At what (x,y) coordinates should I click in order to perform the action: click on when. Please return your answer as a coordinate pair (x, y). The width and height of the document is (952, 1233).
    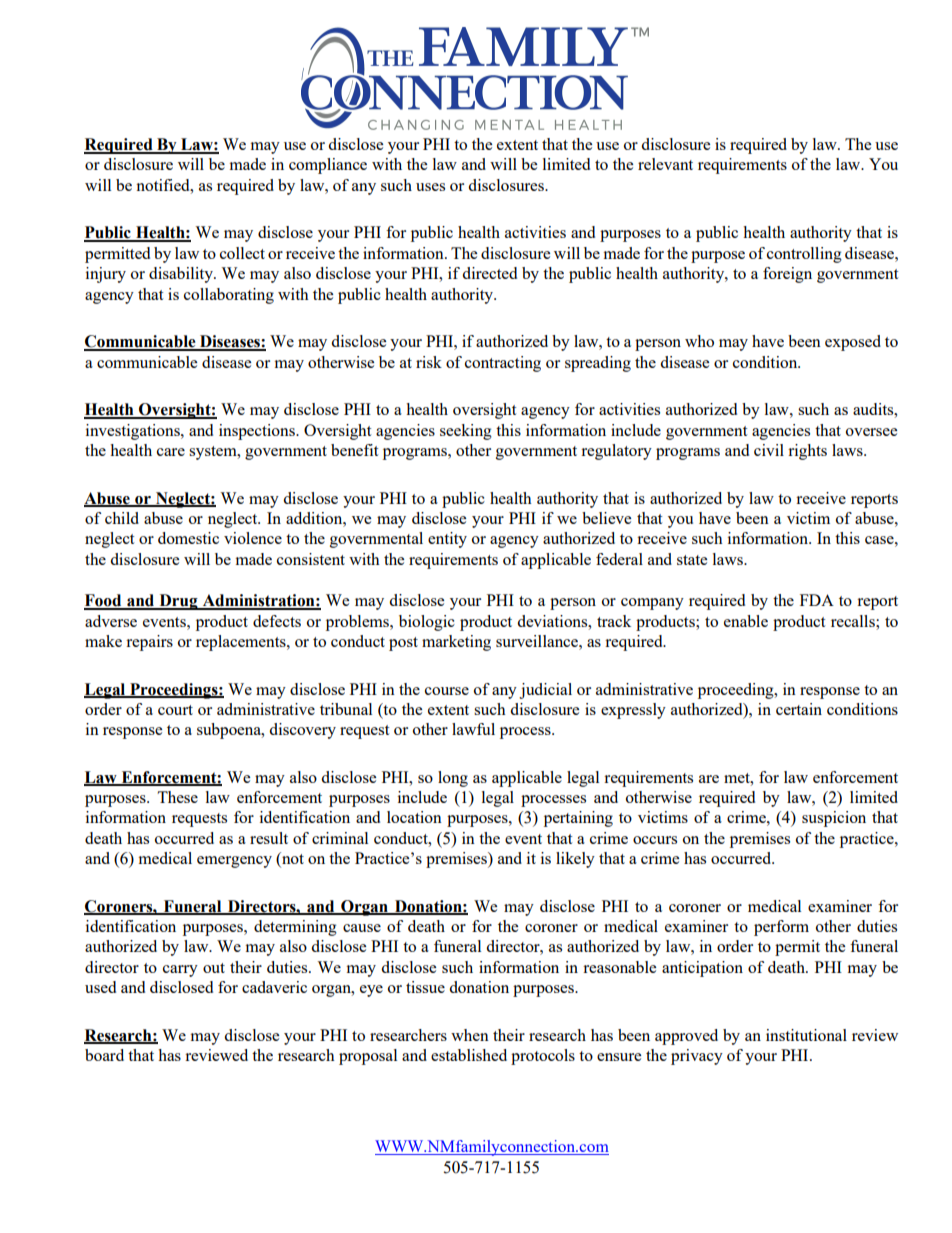
    Looking at the image, I should click on (470, 1035).
